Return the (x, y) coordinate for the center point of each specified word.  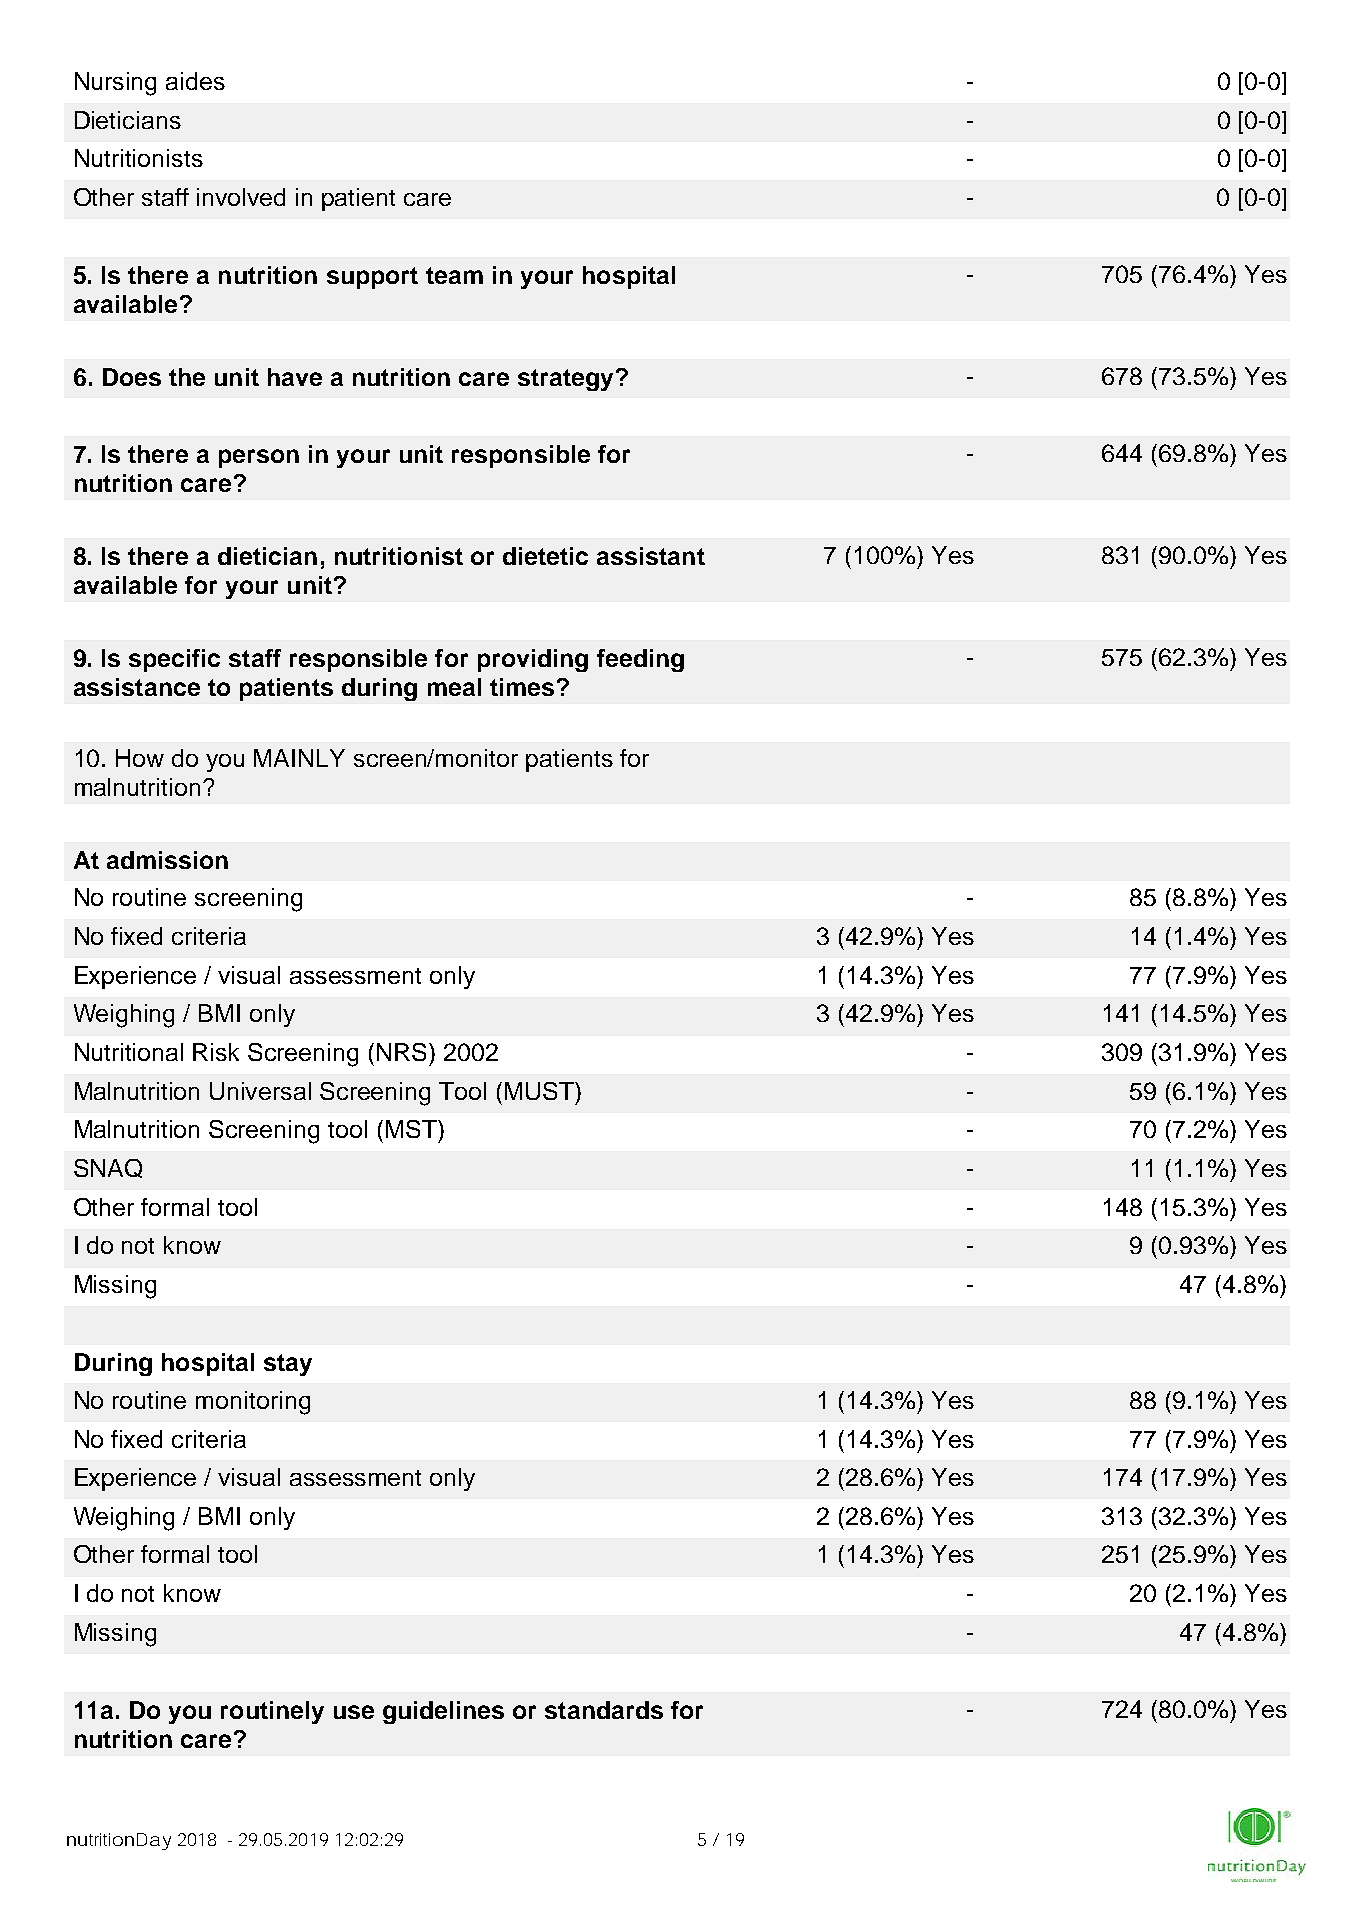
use (354, 1712)
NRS (403, 1052)
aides (195, 81)
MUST (540, 1091)
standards (604, 1710)
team (454, 275)
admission (167, 860)
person (259, 458)
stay (288, 1365)
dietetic (545, 556)
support (372, 278)
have (295, 377)
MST (412, 1129)
